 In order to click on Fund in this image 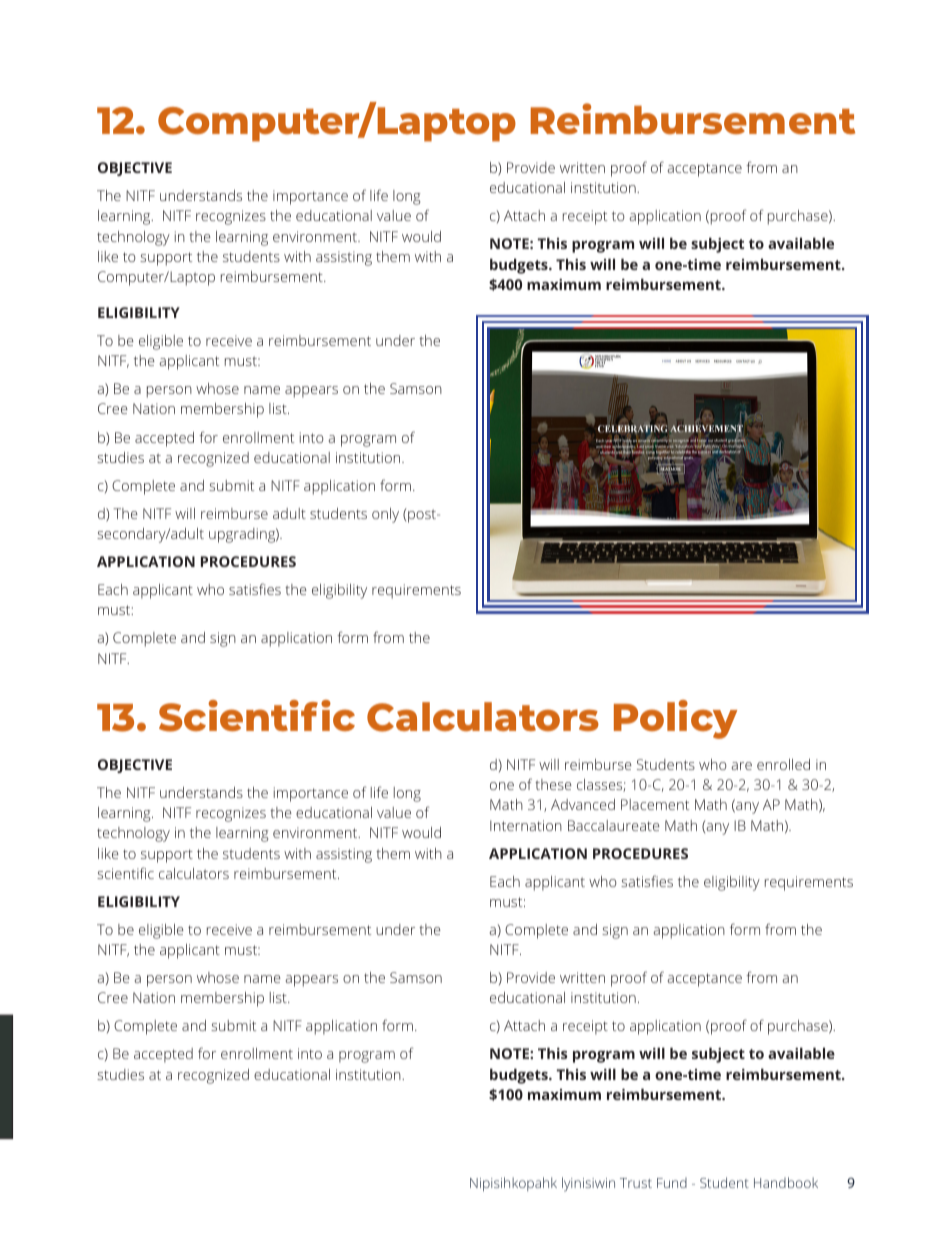, I will do `click(672, 1183)`.
